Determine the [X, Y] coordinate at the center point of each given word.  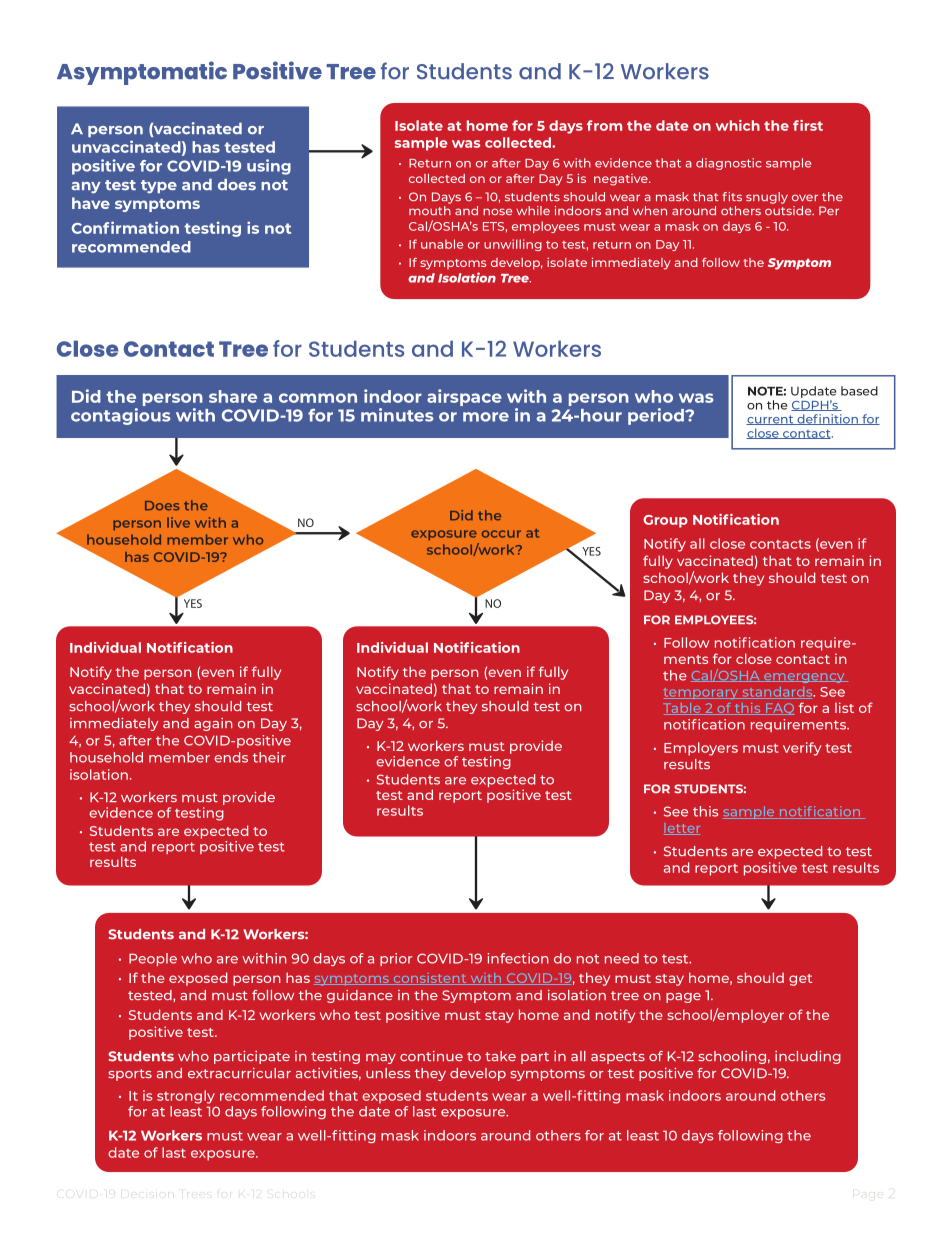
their [269, 757]
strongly [186, 1097]
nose [497, 211]
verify [802, 749]
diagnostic [729, 164]
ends [231, 757]
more [486, 417]
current [771, 420]
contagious [121, 415]
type [159, 187]
